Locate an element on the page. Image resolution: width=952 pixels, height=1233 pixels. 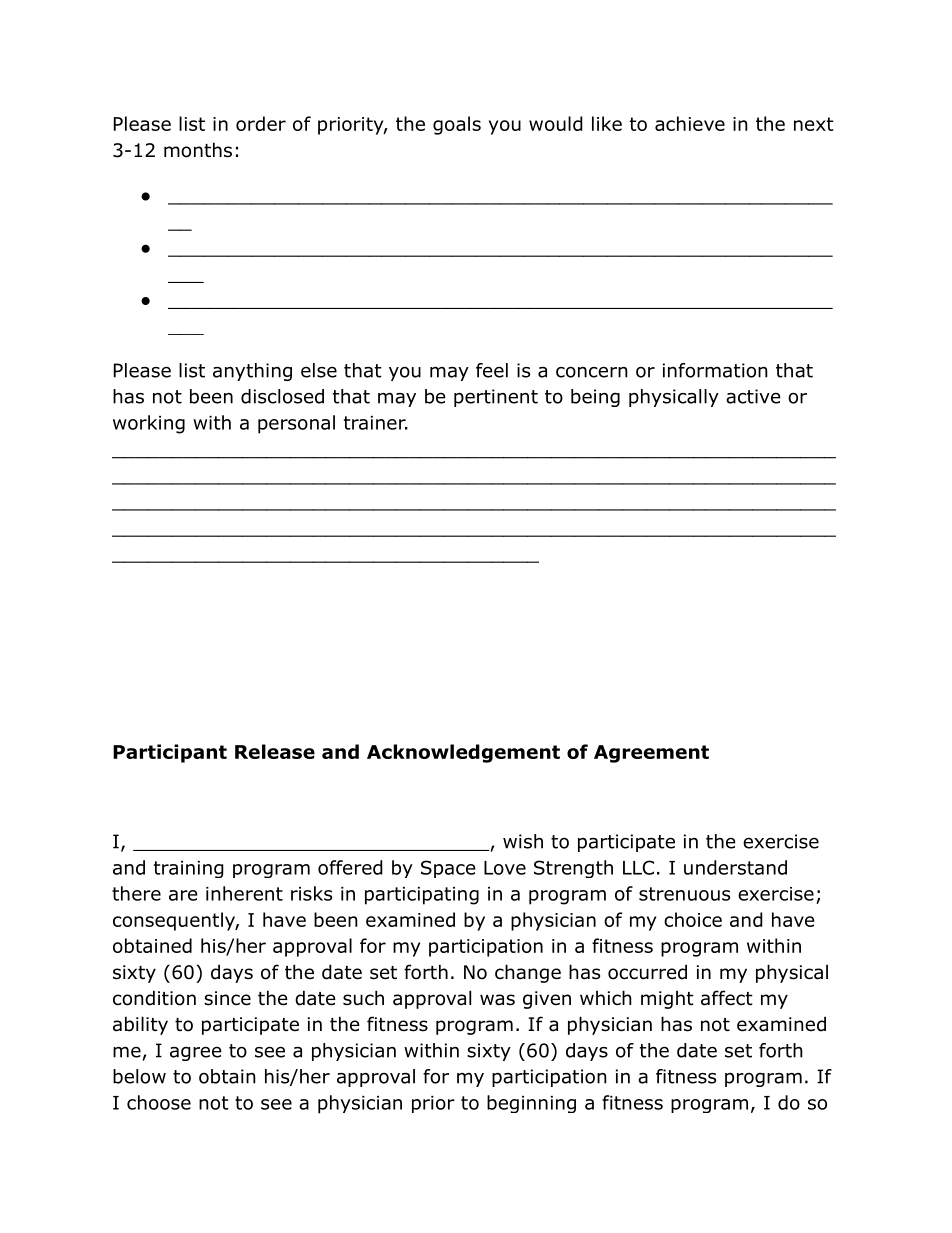
beginning is located at coordinates (531, 1104).
